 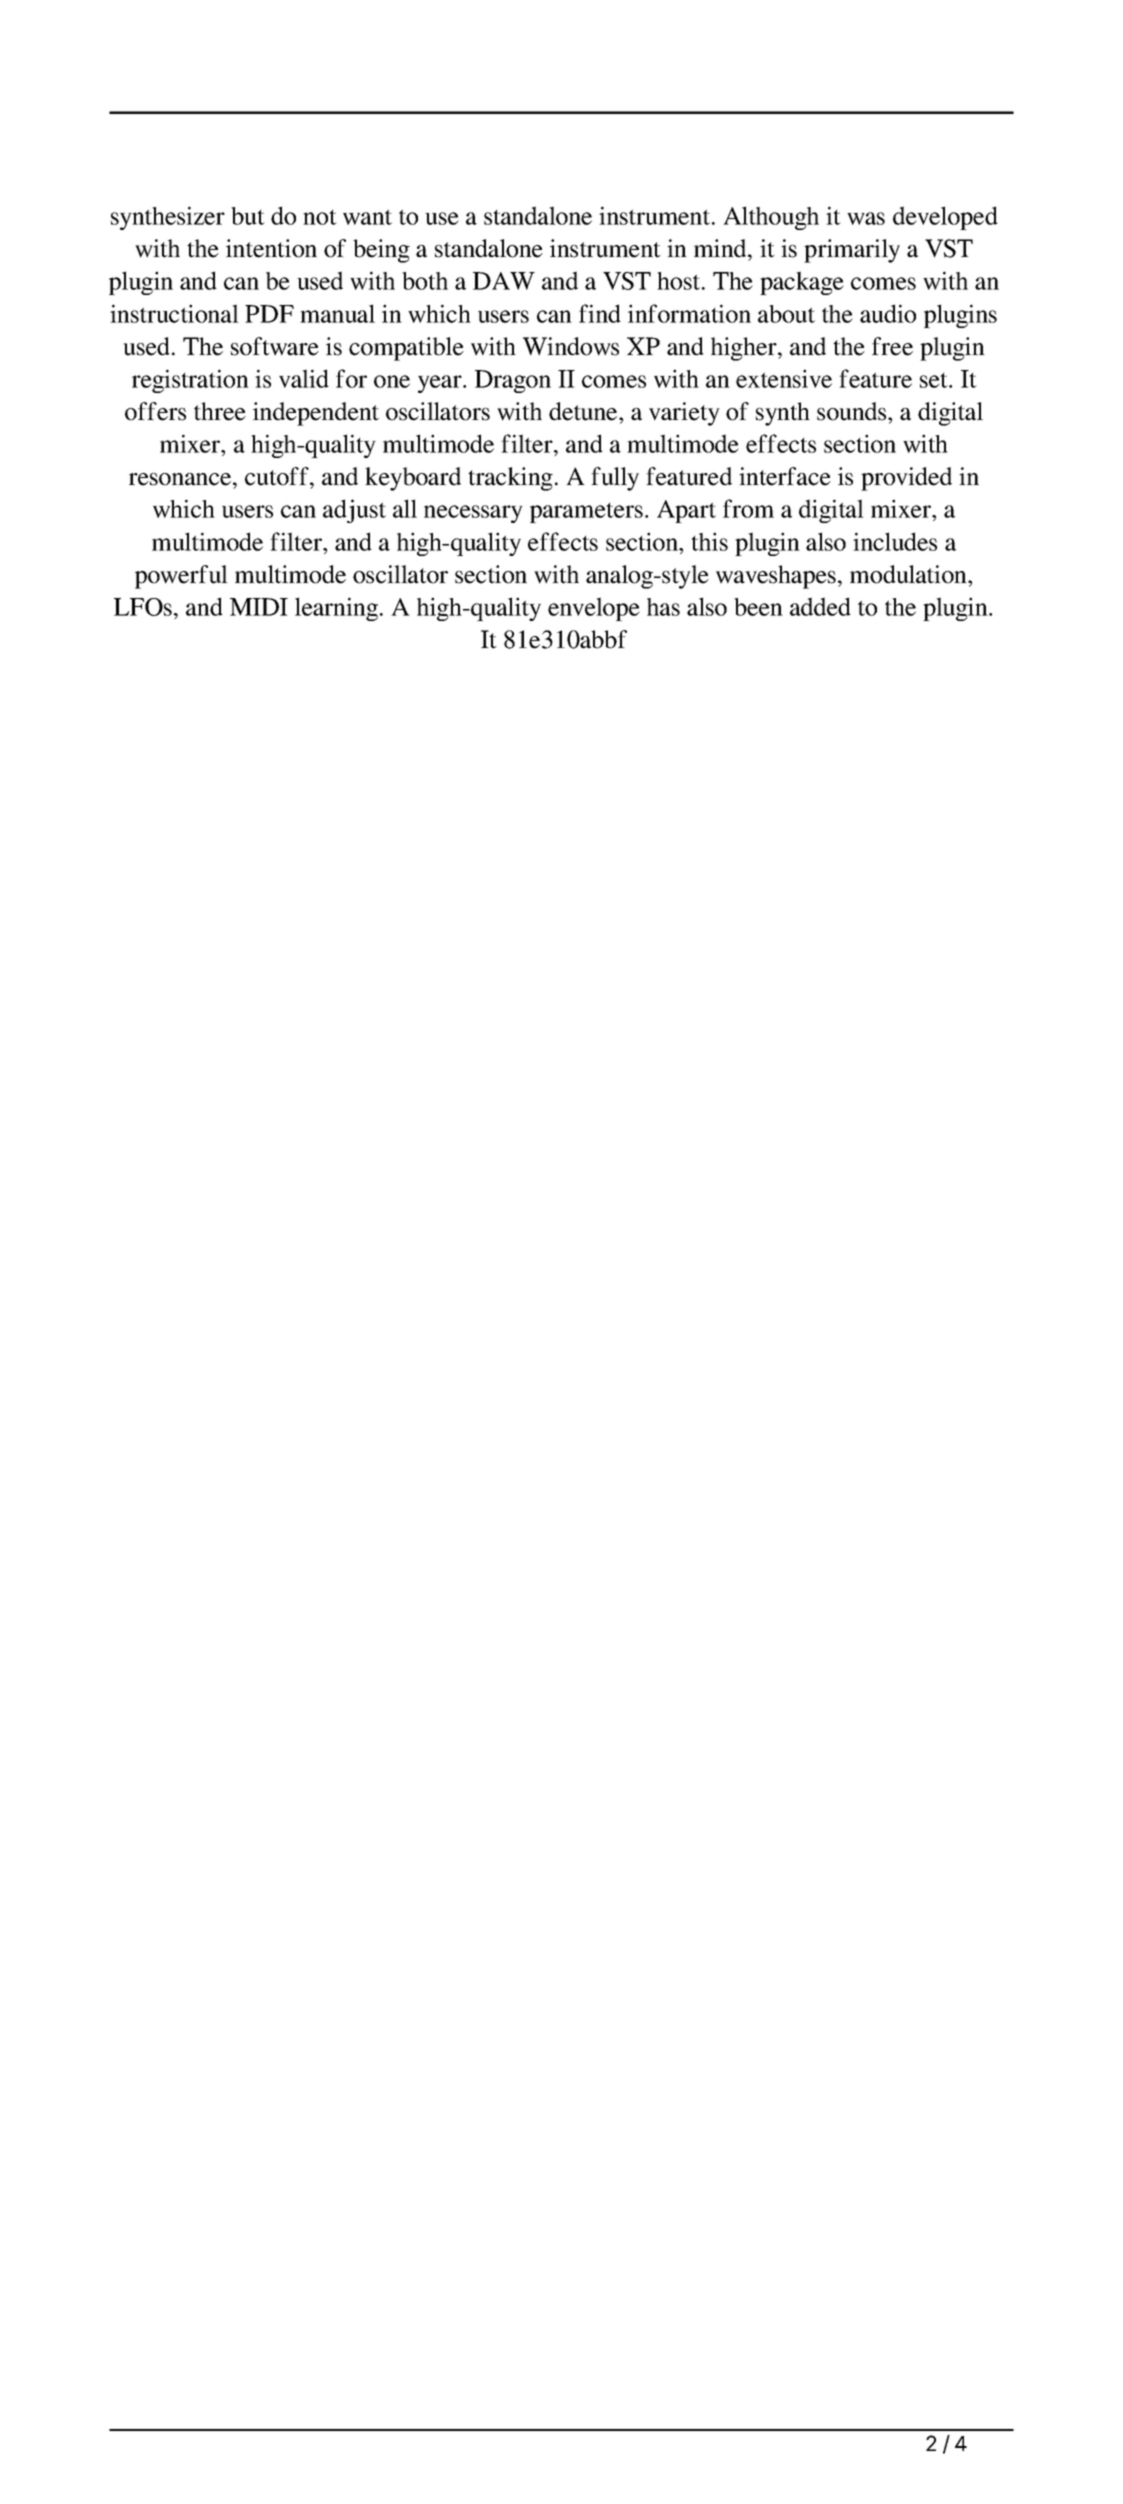 I want to click on but, so click(x=248, y=216).
